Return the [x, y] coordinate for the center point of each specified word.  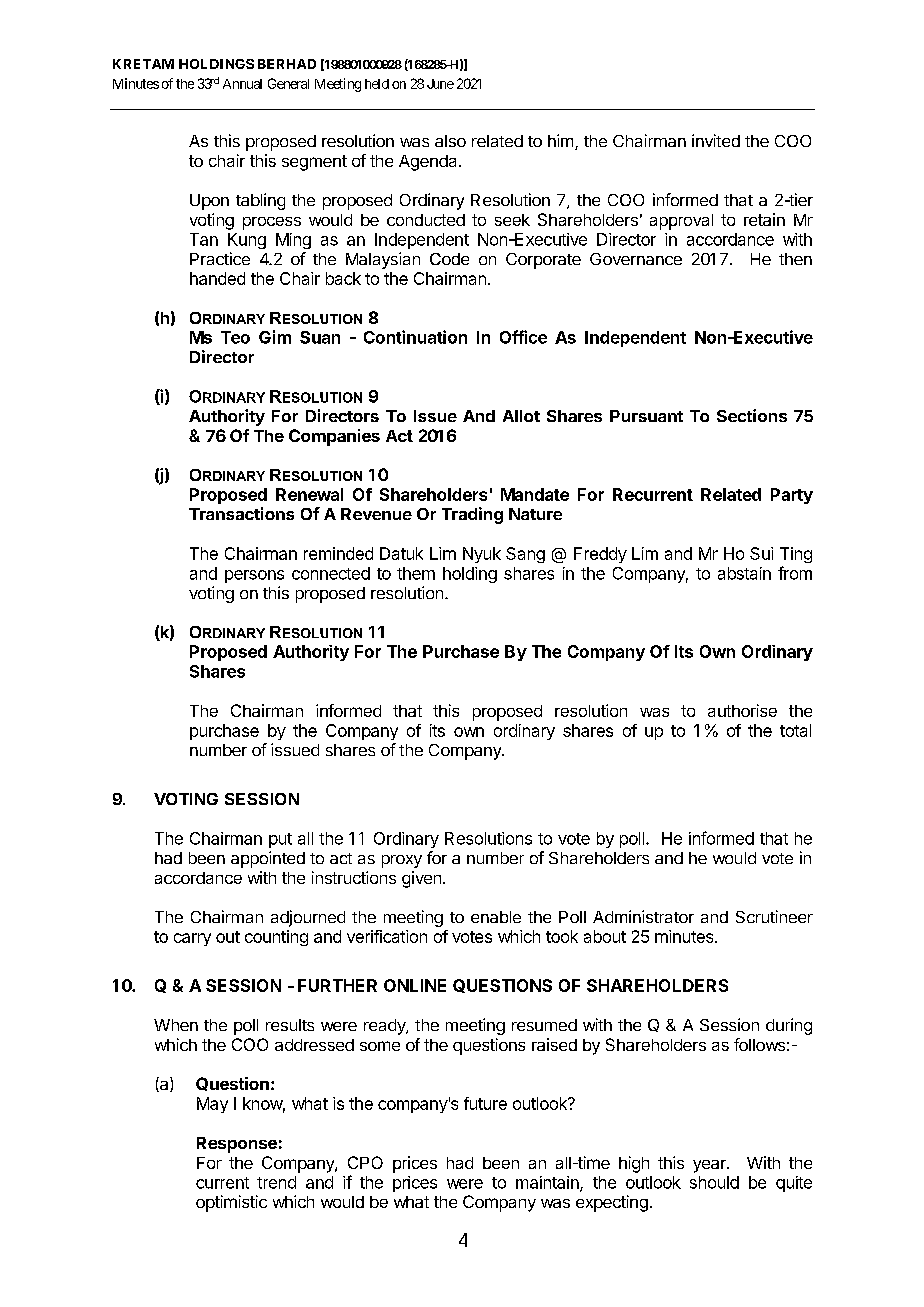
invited [716, 140]
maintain [548, 1183]
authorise [742, 710]
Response [237, 1145]
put [280, 840]
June [440, 84]
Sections [752, 415]
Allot [521, 416]
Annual [242, 84]
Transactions [241, 513]
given [421, 879]
